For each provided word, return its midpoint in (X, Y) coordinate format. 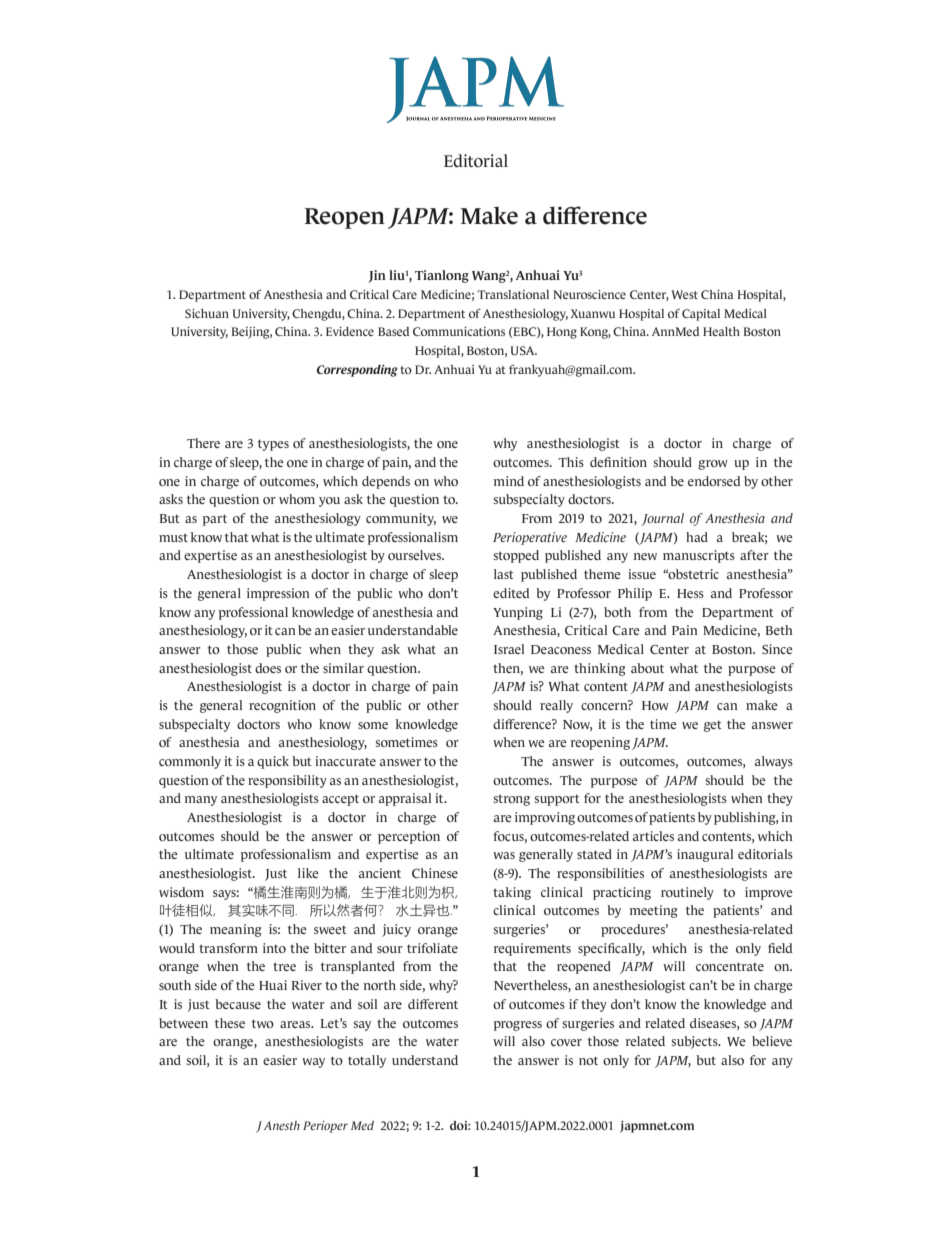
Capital (701, 315)
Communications (459, 331)
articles (653, 836)
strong (512, 800)
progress (517, 1026)
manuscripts (699, 556)
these (230, 1023)
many (200, 801)
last (504, 574)
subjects (696, 1042)
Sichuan (207, 313)
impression (278, 594)
